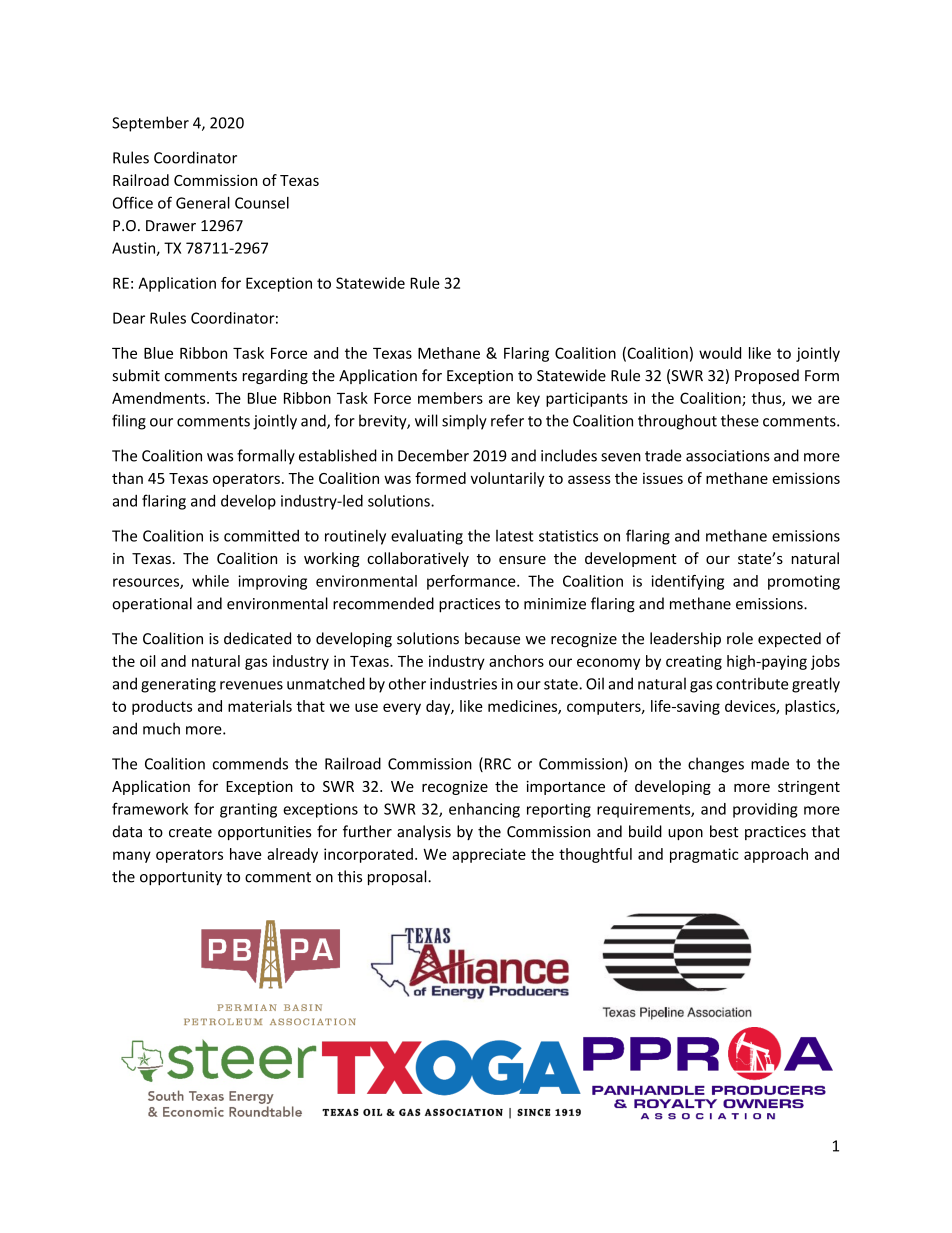 This screenshot has width=952, height=1233. Describe the element at coordinates (150, 124) in the screenshot. I see `September` at that location.
